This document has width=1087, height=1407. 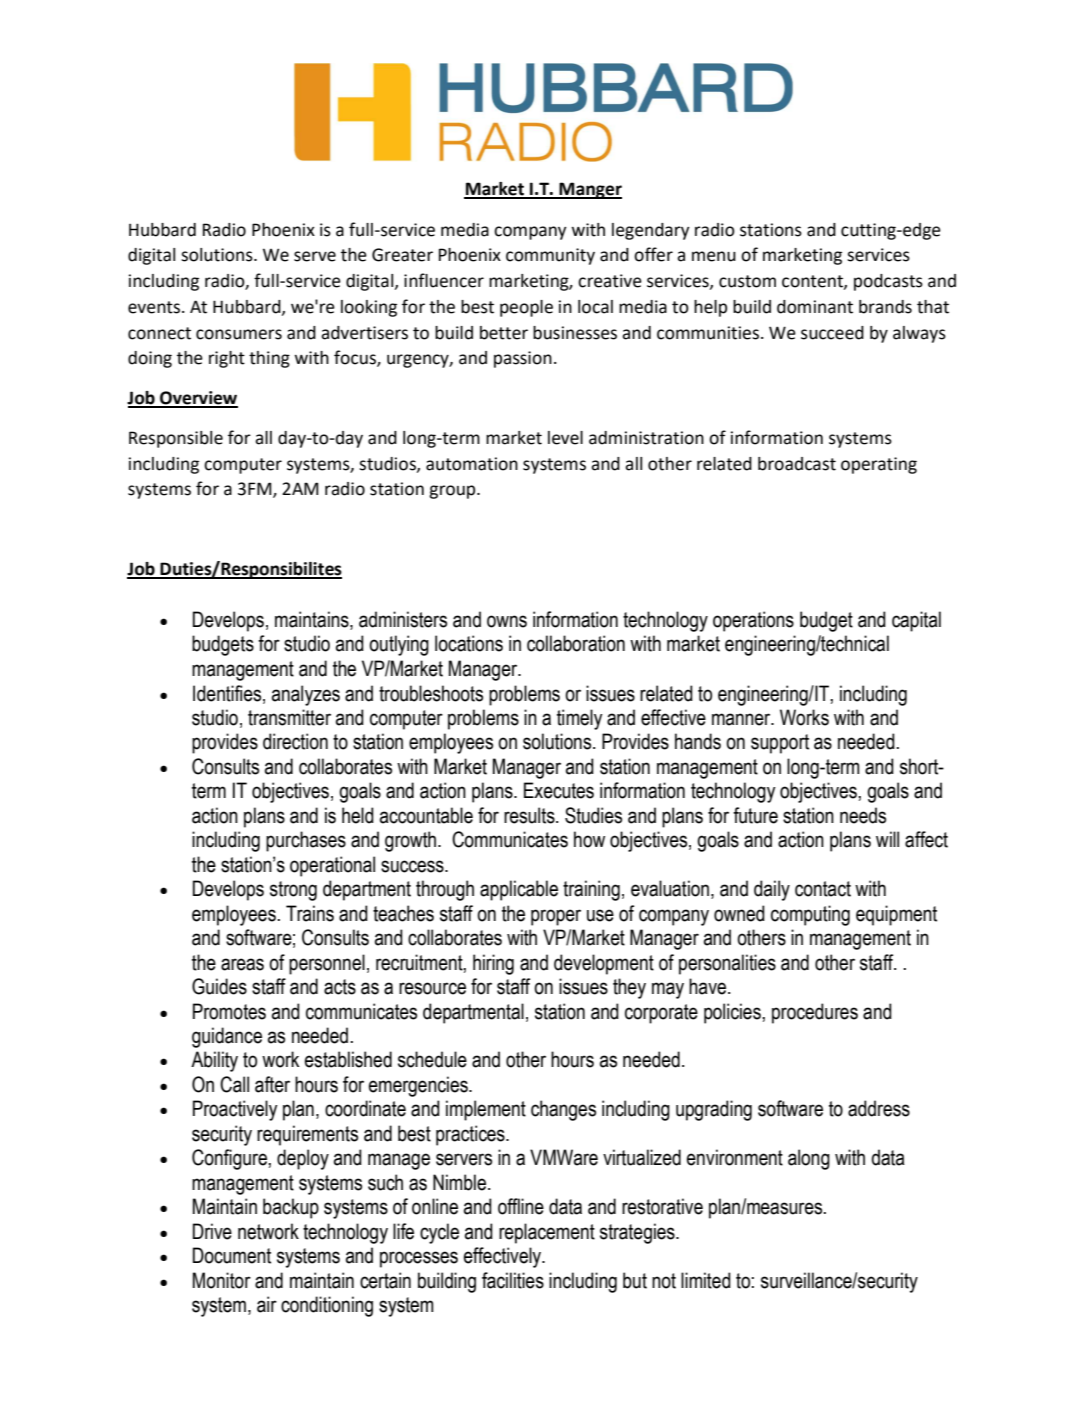 I want to click on capital, so click(x=916, y=621).
